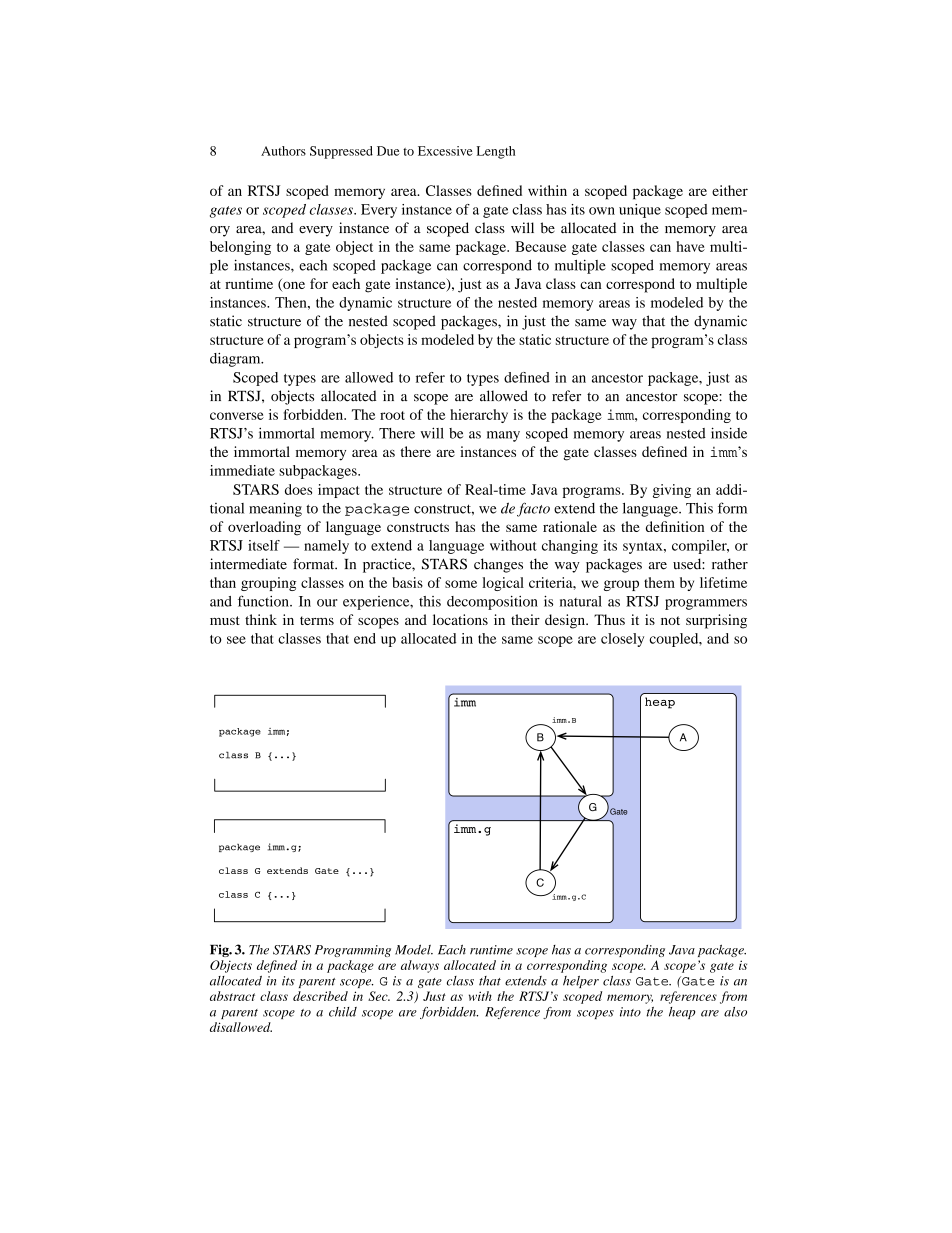 This page has height=1233, width=952. I want to click on giving, so click(672, 491).
